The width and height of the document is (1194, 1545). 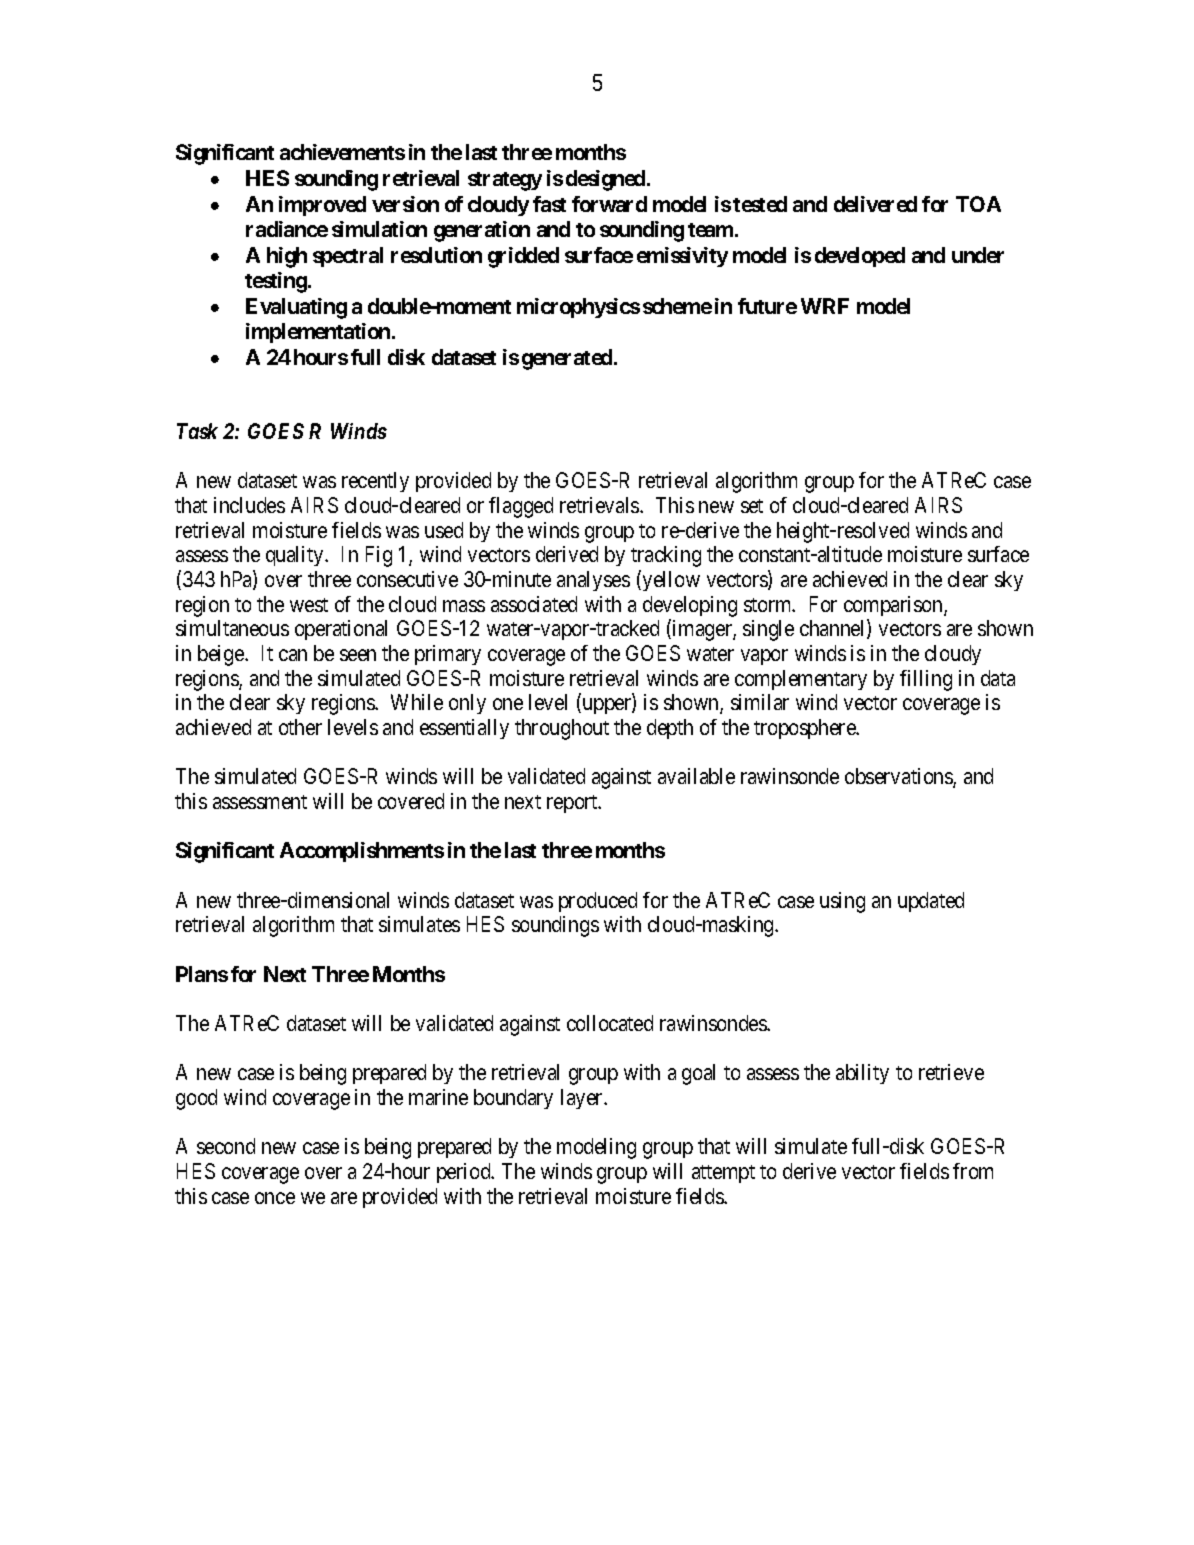 What do you see at coordinates (875, 204) in the document?
I see `delivered` at bounding box center [875, 204].
